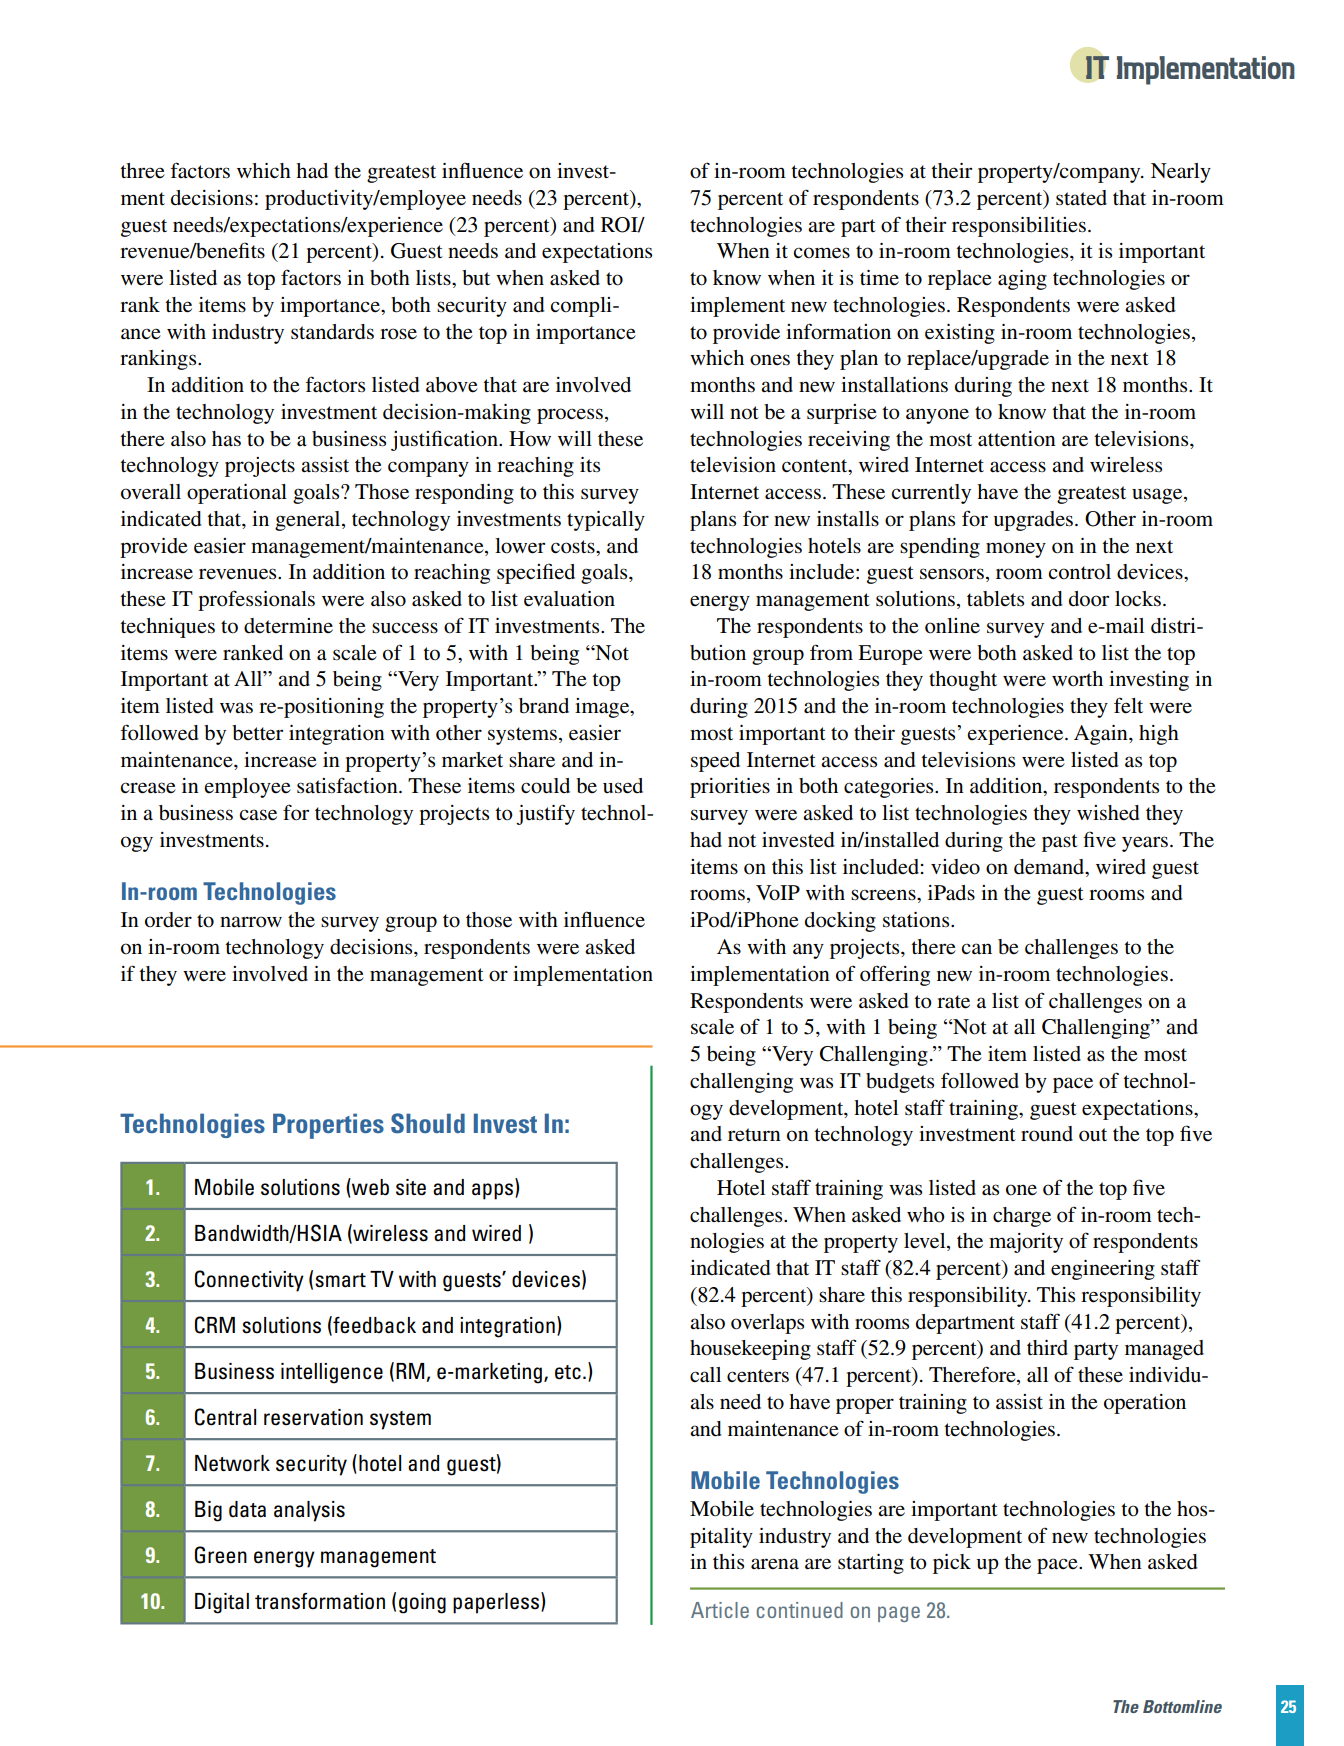 Image resolution: width=1344 pixels, height=1746 pixels. Describe the element at coordinates (821, 253) in the screenshot. I see `comes` at that location.
